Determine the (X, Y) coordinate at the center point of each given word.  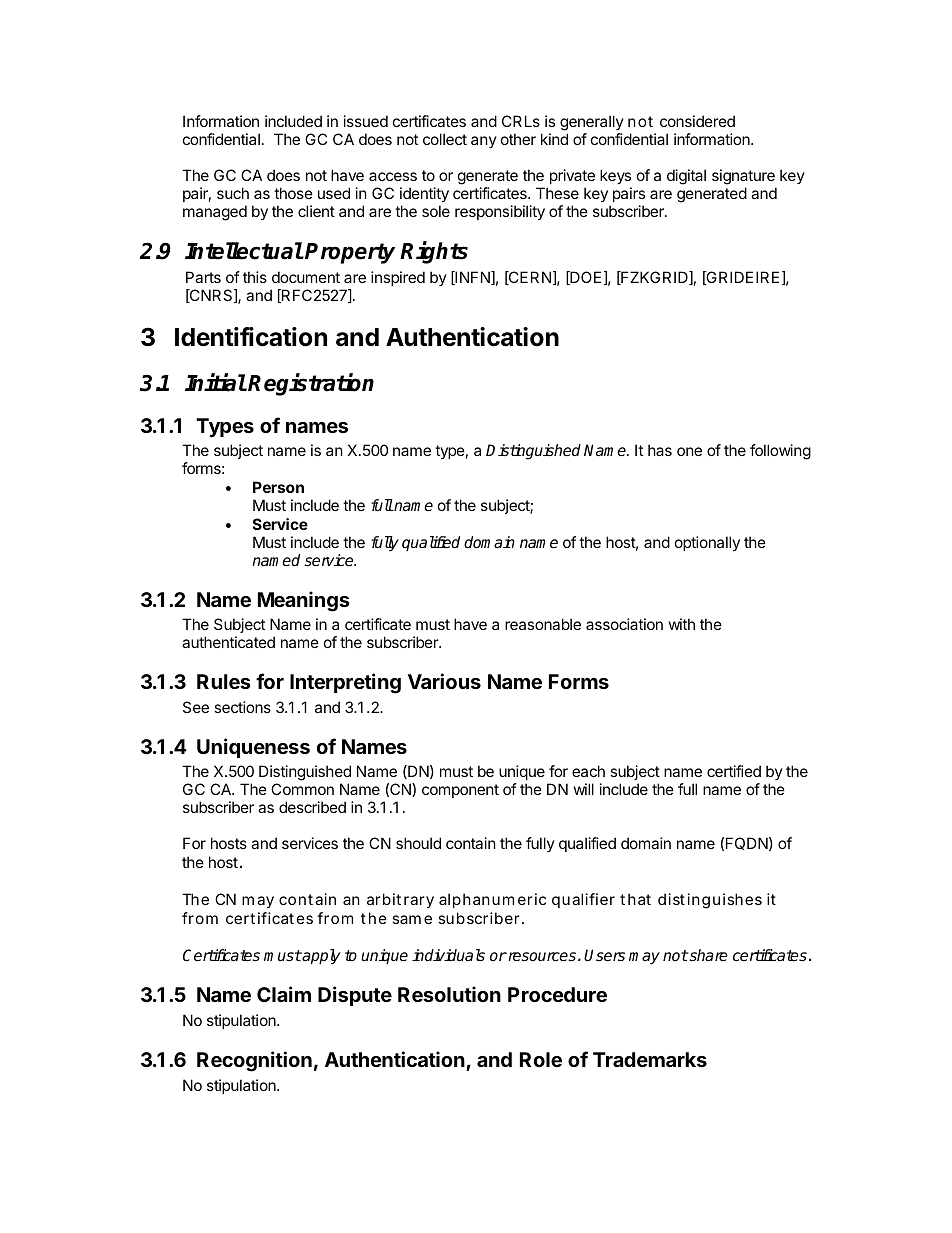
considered (697, 121)
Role (541, 1059)
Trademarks (650, 1059)
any (484, 142)
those (293, 193)
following (780, 452)
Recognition (254, 1061)
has (660, 450)
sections (242, 707)
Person (278, 487)
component (460, 791)
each (588, 771)
